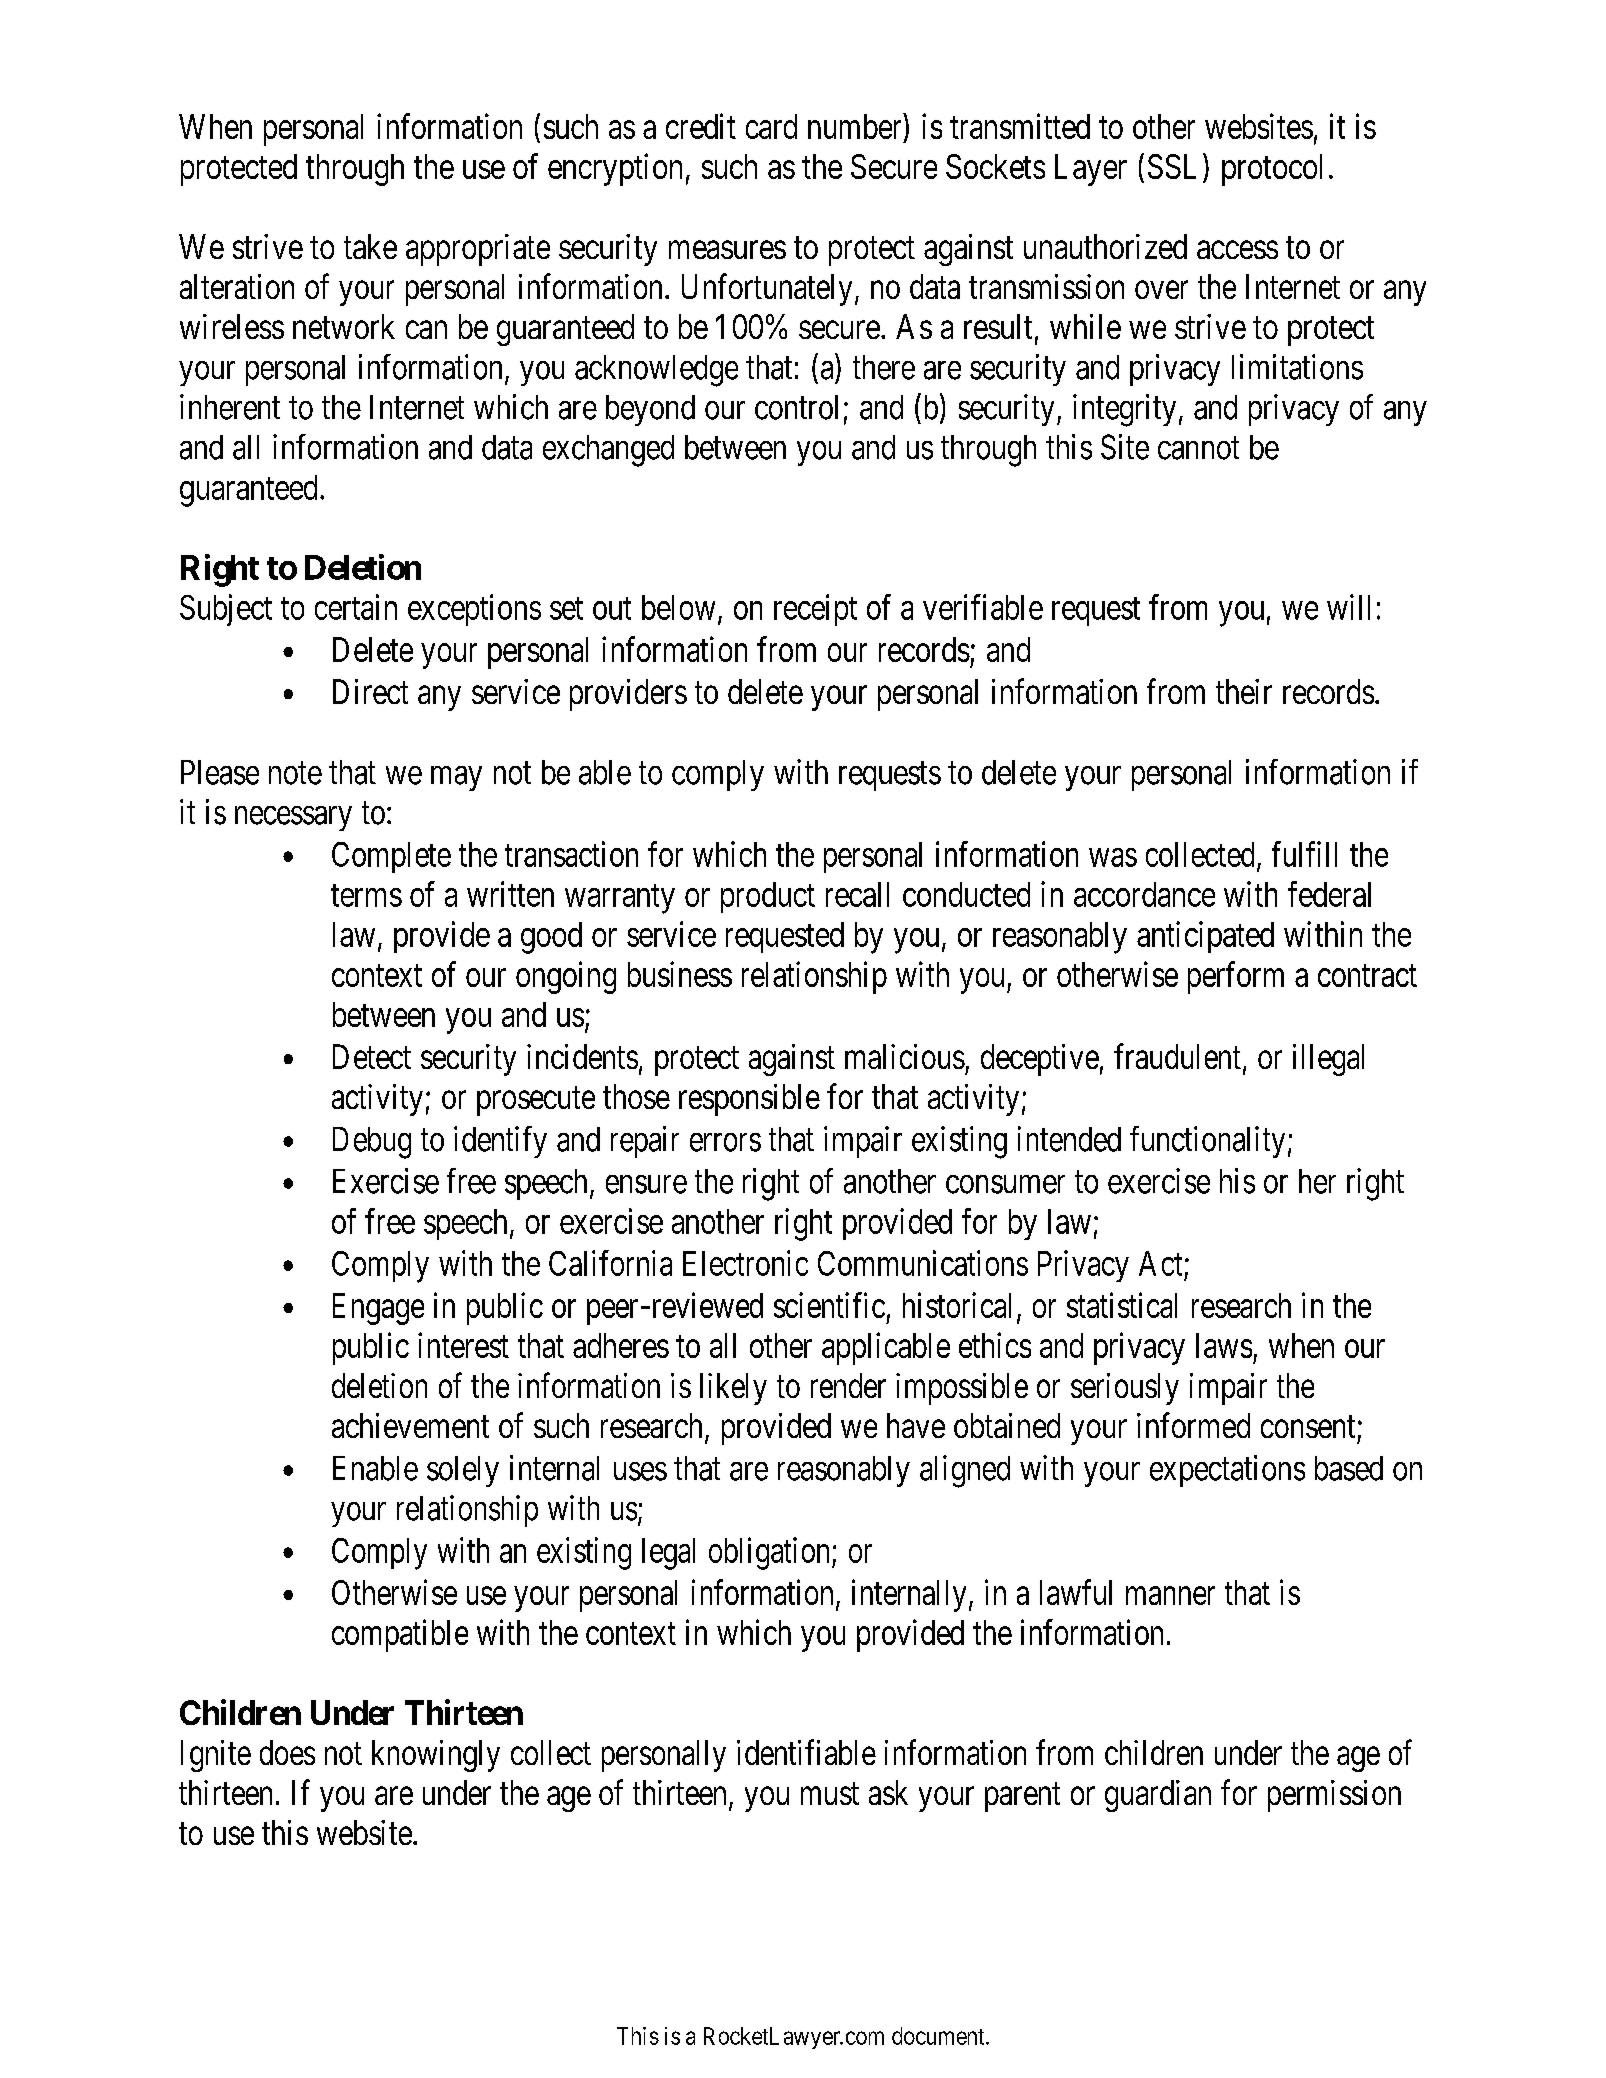 The image size is (1606, 2078). What do you see at coordinates (939, 2036) in the screenshot?
I see `document` at bounding box center [939, 2036].
